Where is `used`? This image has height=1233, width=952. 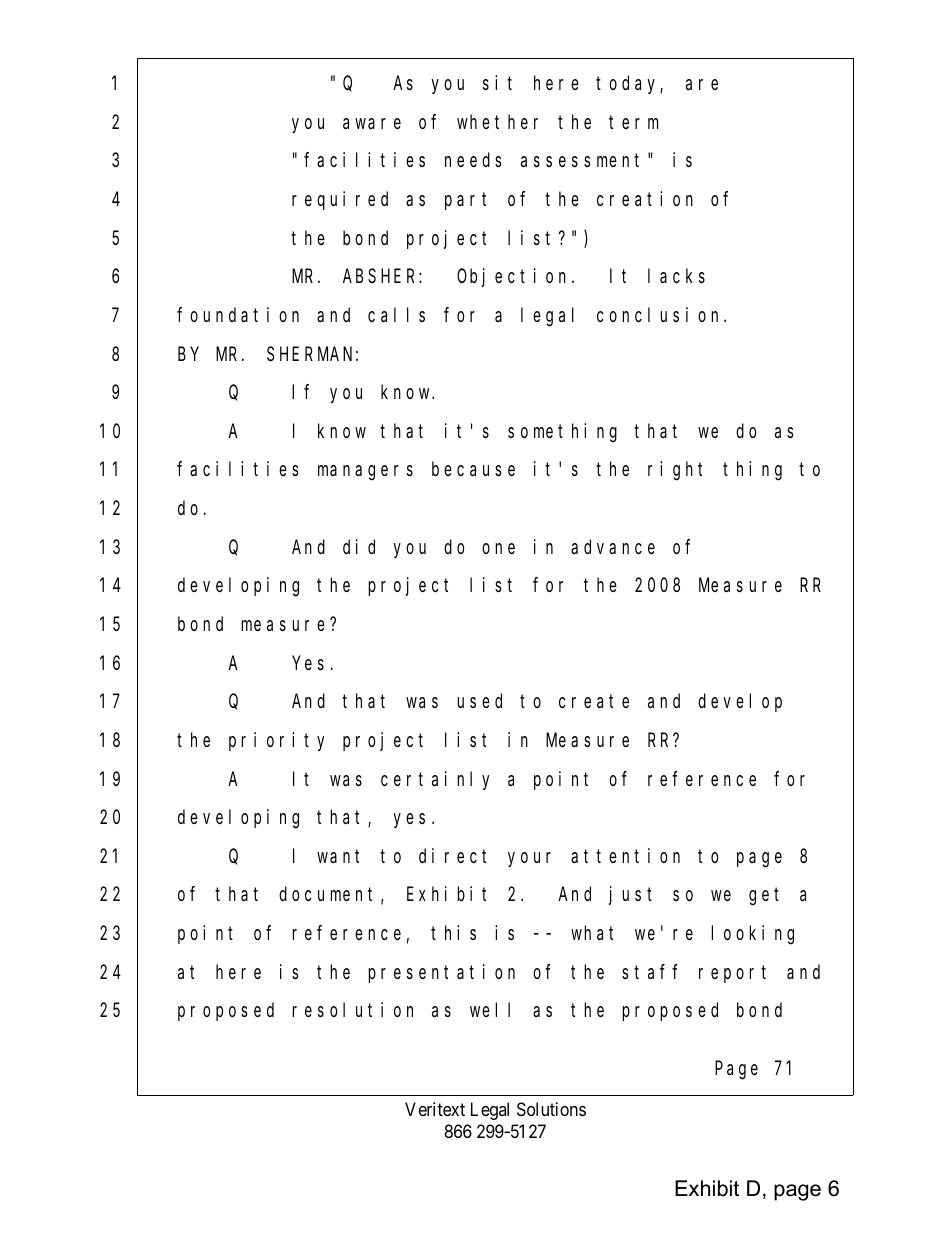
used is located at coordinates (479, 701).
